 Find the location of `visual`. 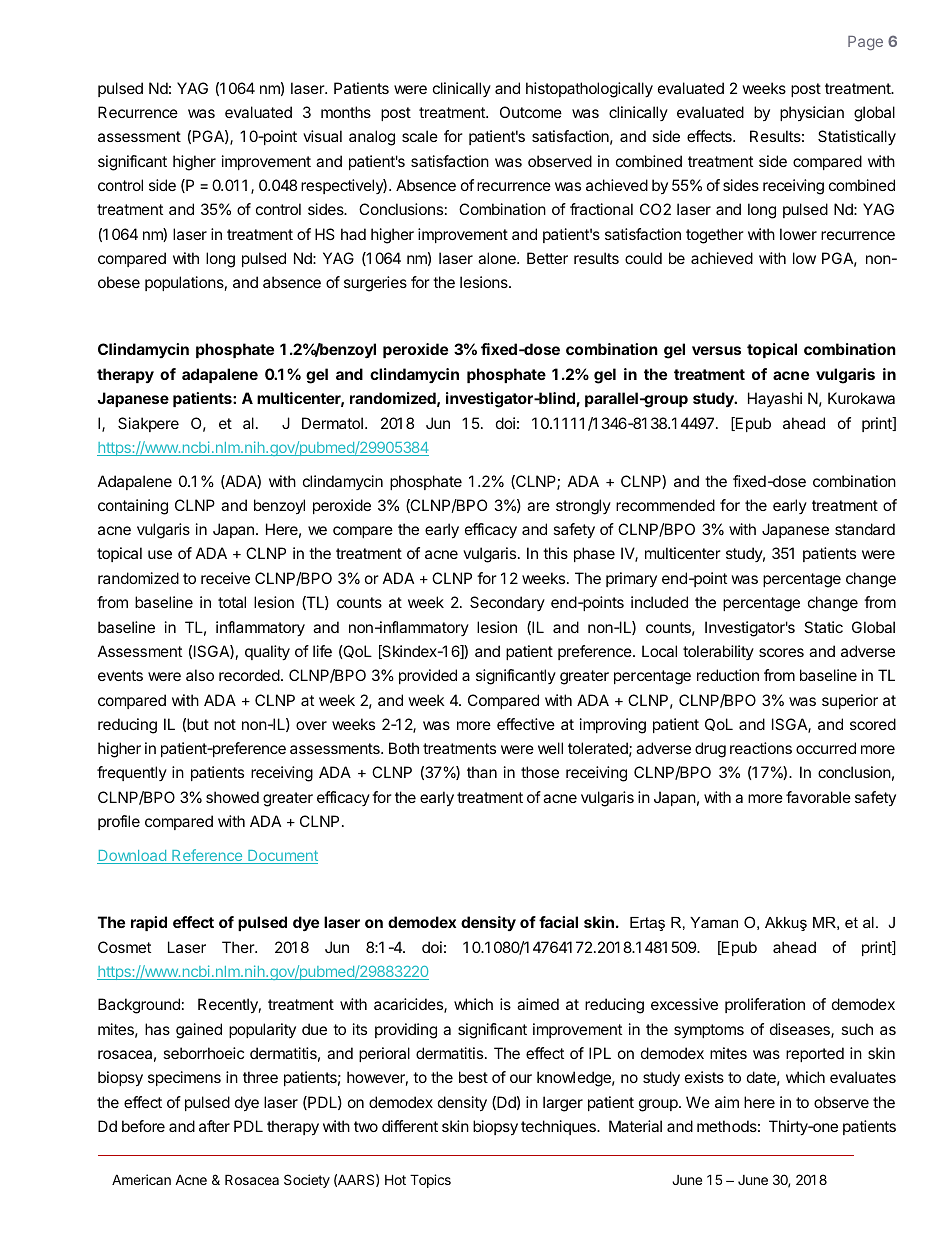

visual is located at coordinates (322, 136).
